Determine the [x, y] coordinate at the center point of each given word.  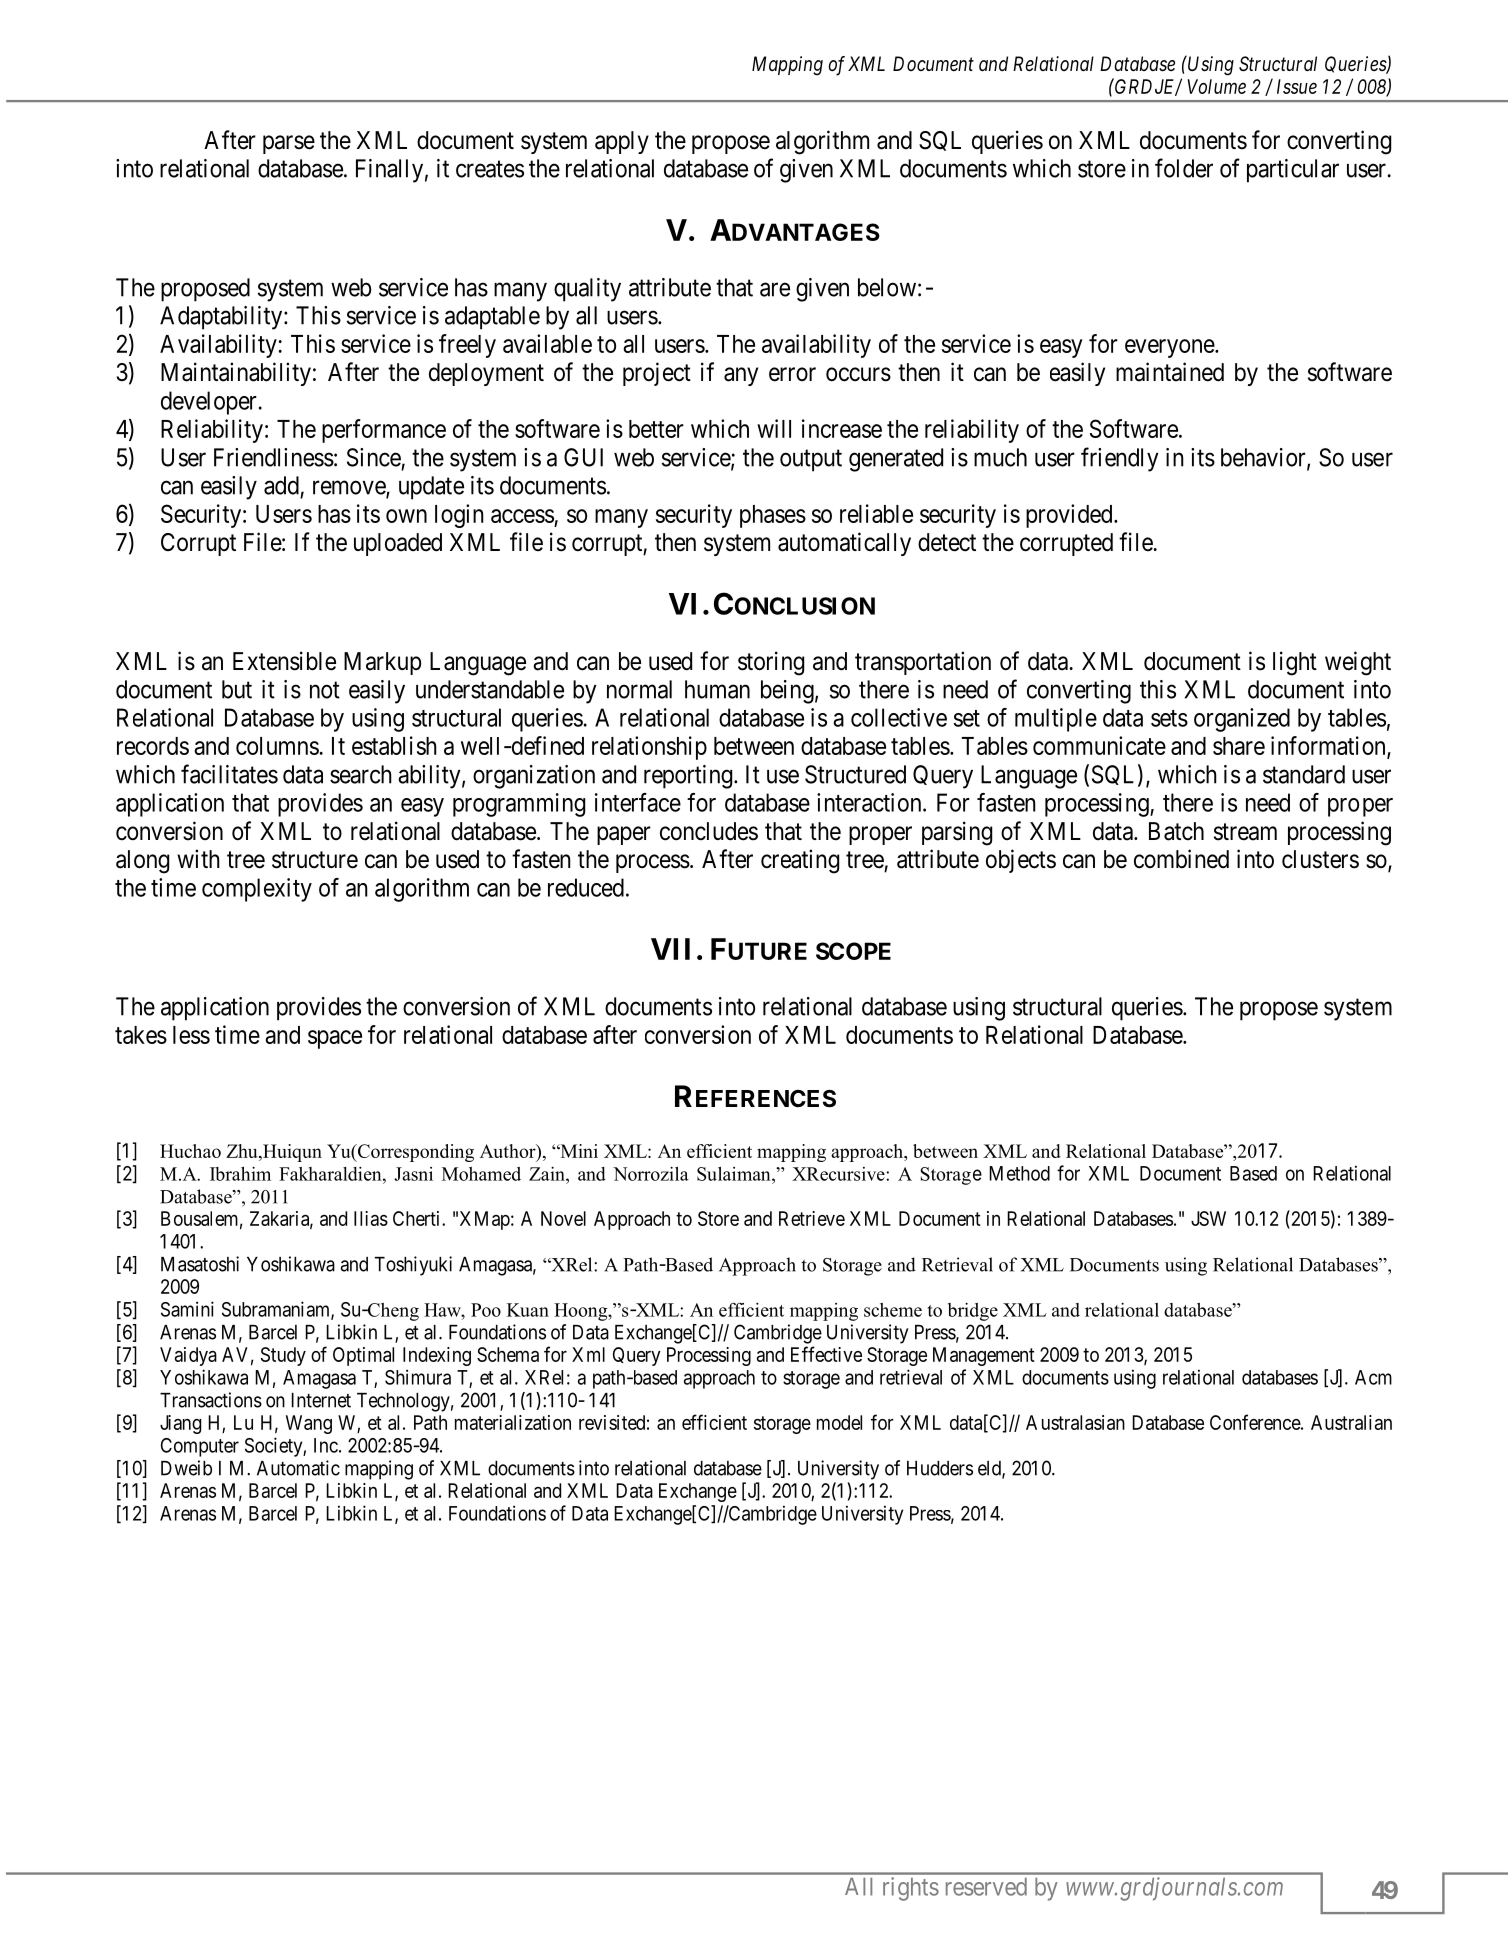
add [281, 485]
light [1295, 663]
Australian [1351, 1422]
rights [911, 1889]
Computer [200, 1447]
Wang [309, 1424]
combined [1181, 859]
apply [622, 142]
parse [289, 144]
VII [670, 949]
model [839, 1422]
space [335, 1039]
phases [773, 516]
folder [1184, 168]
